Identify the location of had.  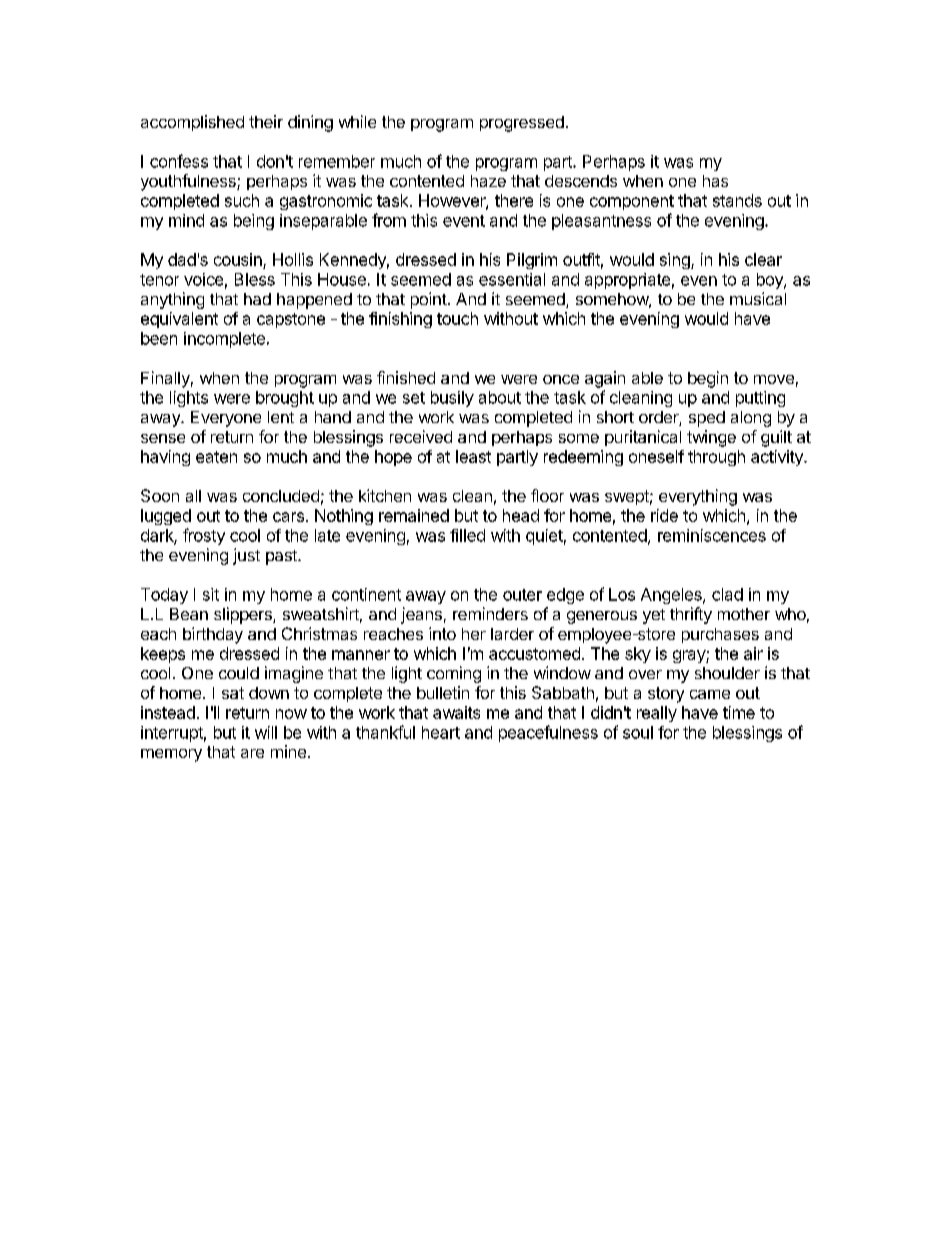
(257, 299).
